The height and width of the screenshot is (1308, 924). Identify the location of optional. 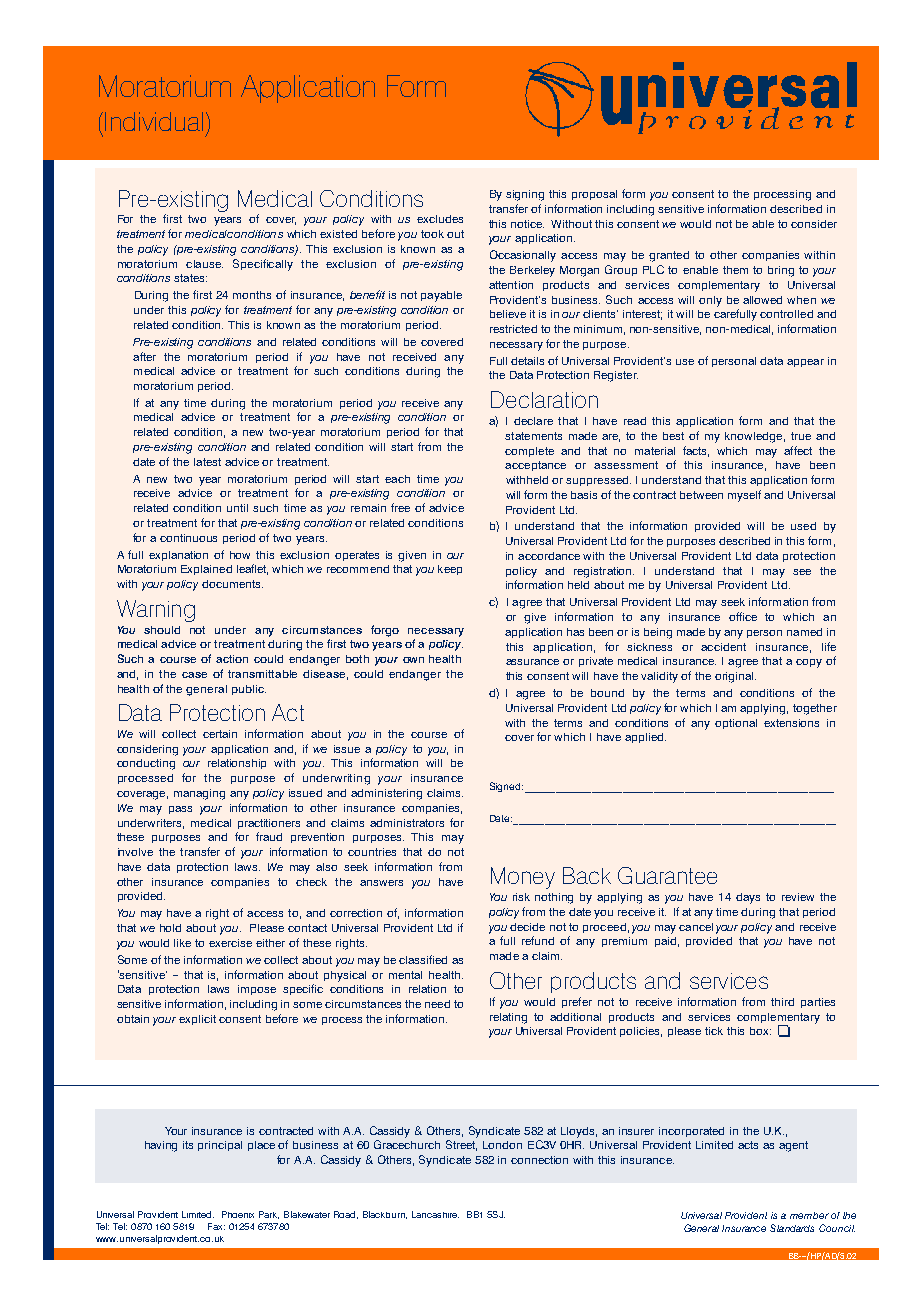
(736, 724).
